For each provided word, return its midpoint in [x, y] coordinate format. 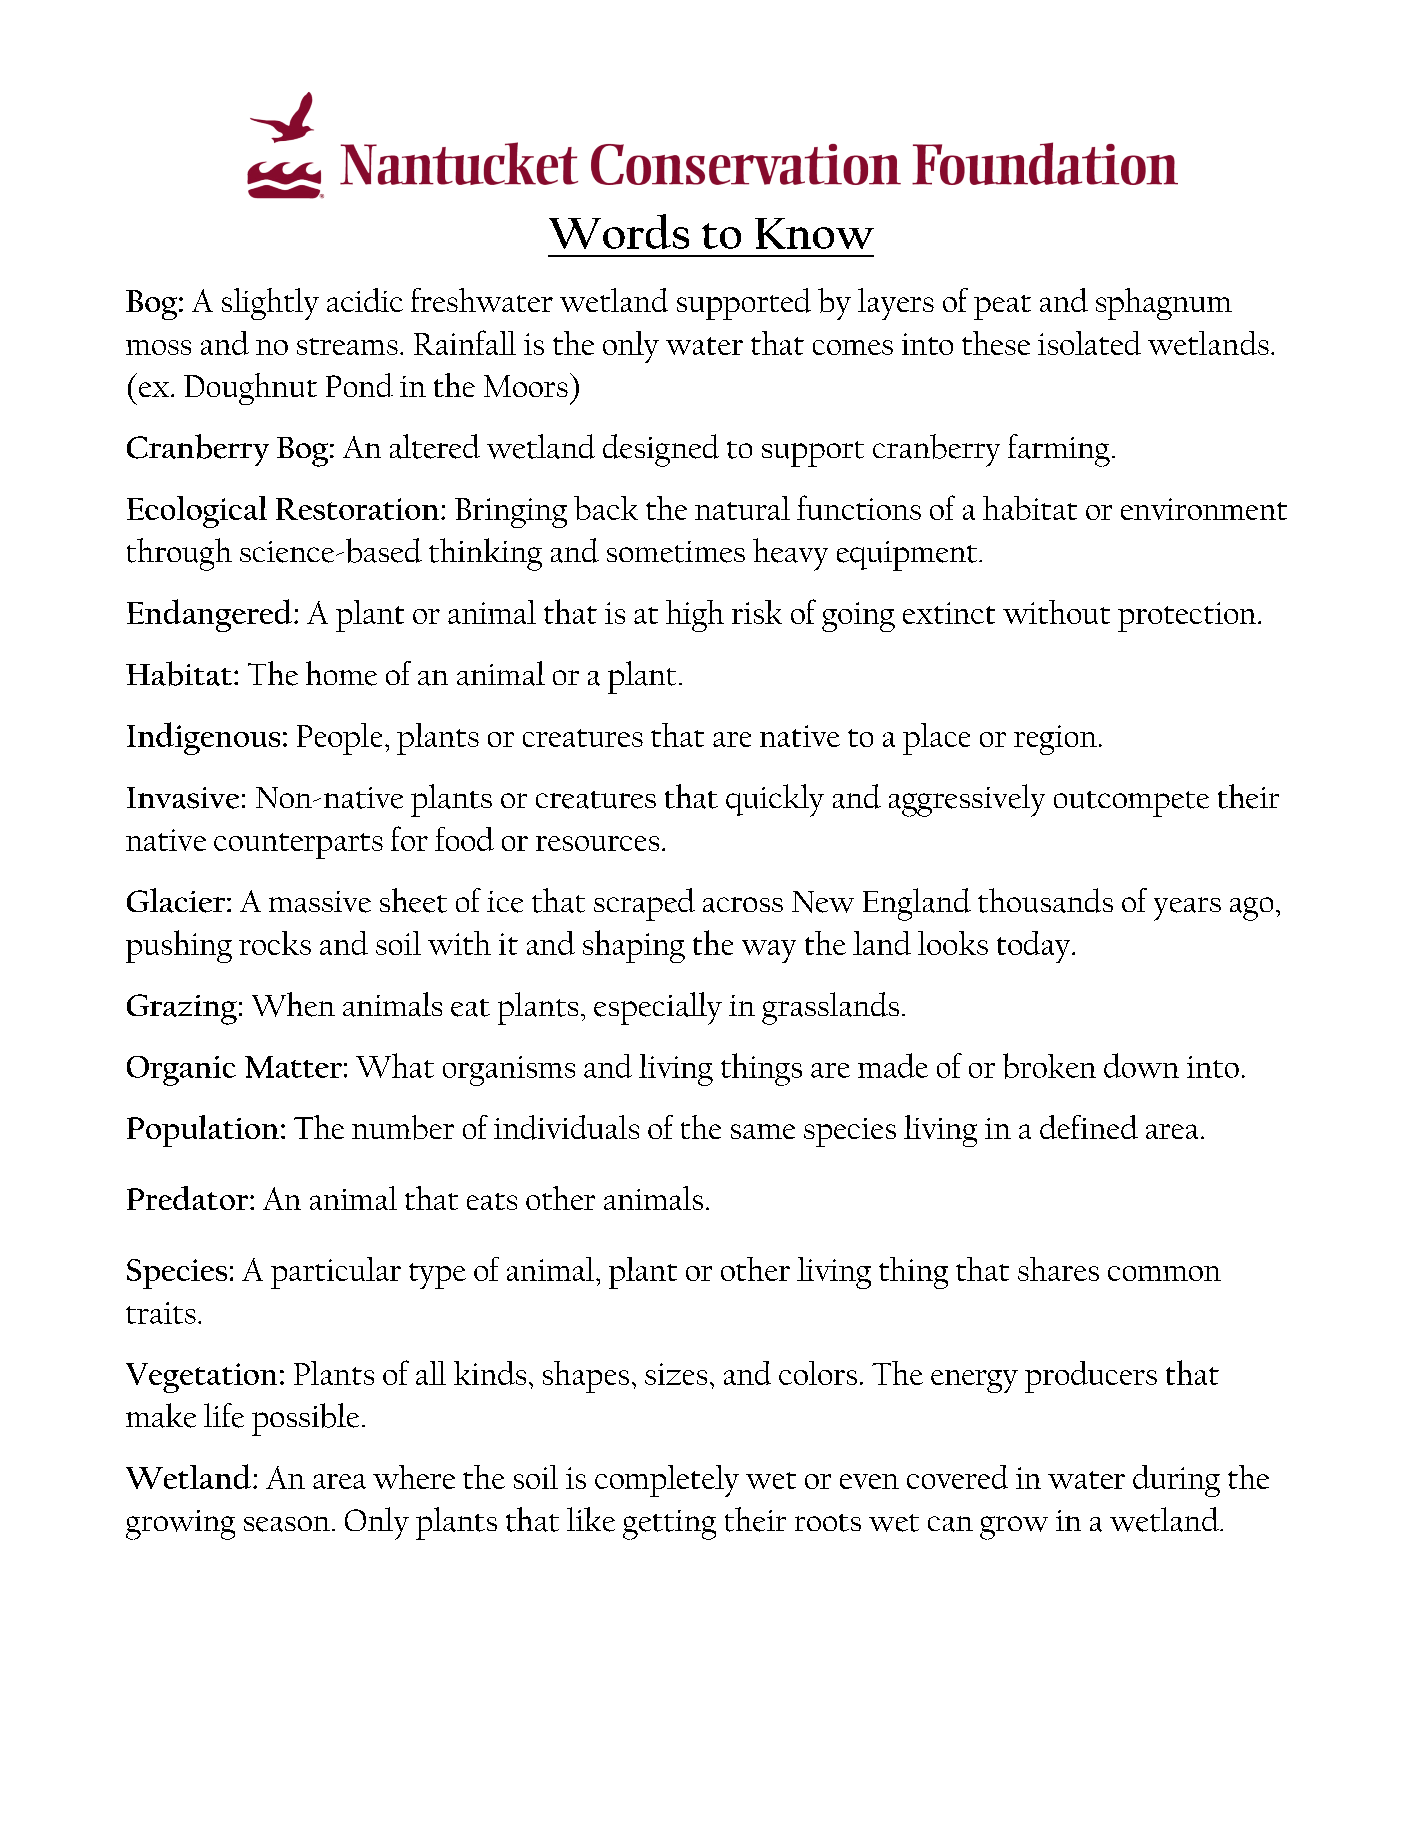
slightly [270, 304]
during [1176, 1481]
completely [667, 1481]
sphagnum [1164, 304]
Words [619, 231]
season [287, 1524]
